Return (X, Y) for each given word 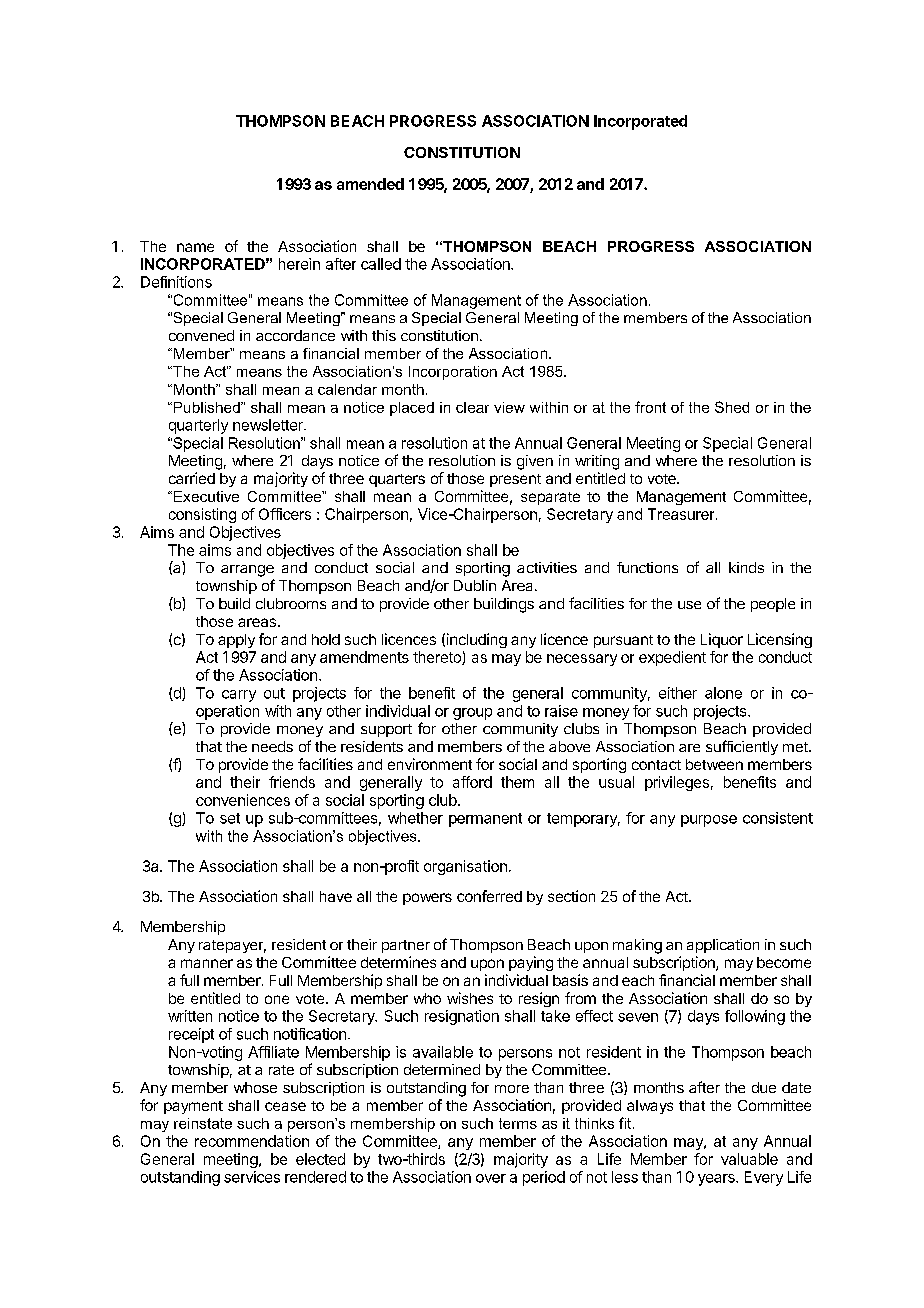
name (195, 247)
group (472, 714)
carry (239, 696)
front (650, 407)
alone (723, 693)
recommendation (252, 1141)
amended (370, 184)
